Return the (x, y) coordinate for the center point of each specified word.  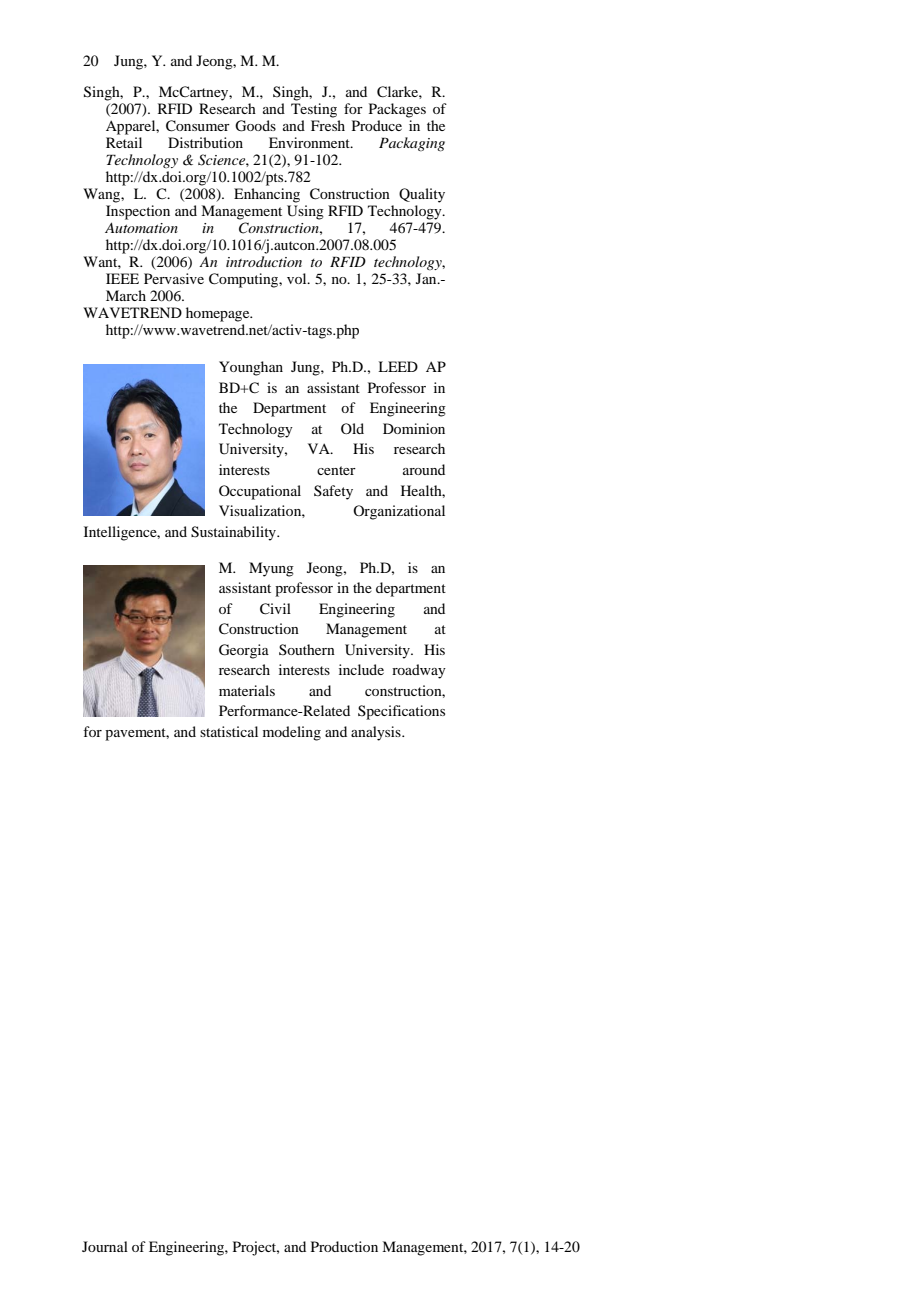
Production (344, 1246)
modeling (292, 733)
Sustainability (234, 533)
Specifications (401, 712)
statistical (229, 731)
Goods (255, 126)
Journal (105, 1246)
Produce (377, 125)
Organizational (399, 512)
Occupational (260, 492)
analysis (377, 733)
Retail (124, 142)
